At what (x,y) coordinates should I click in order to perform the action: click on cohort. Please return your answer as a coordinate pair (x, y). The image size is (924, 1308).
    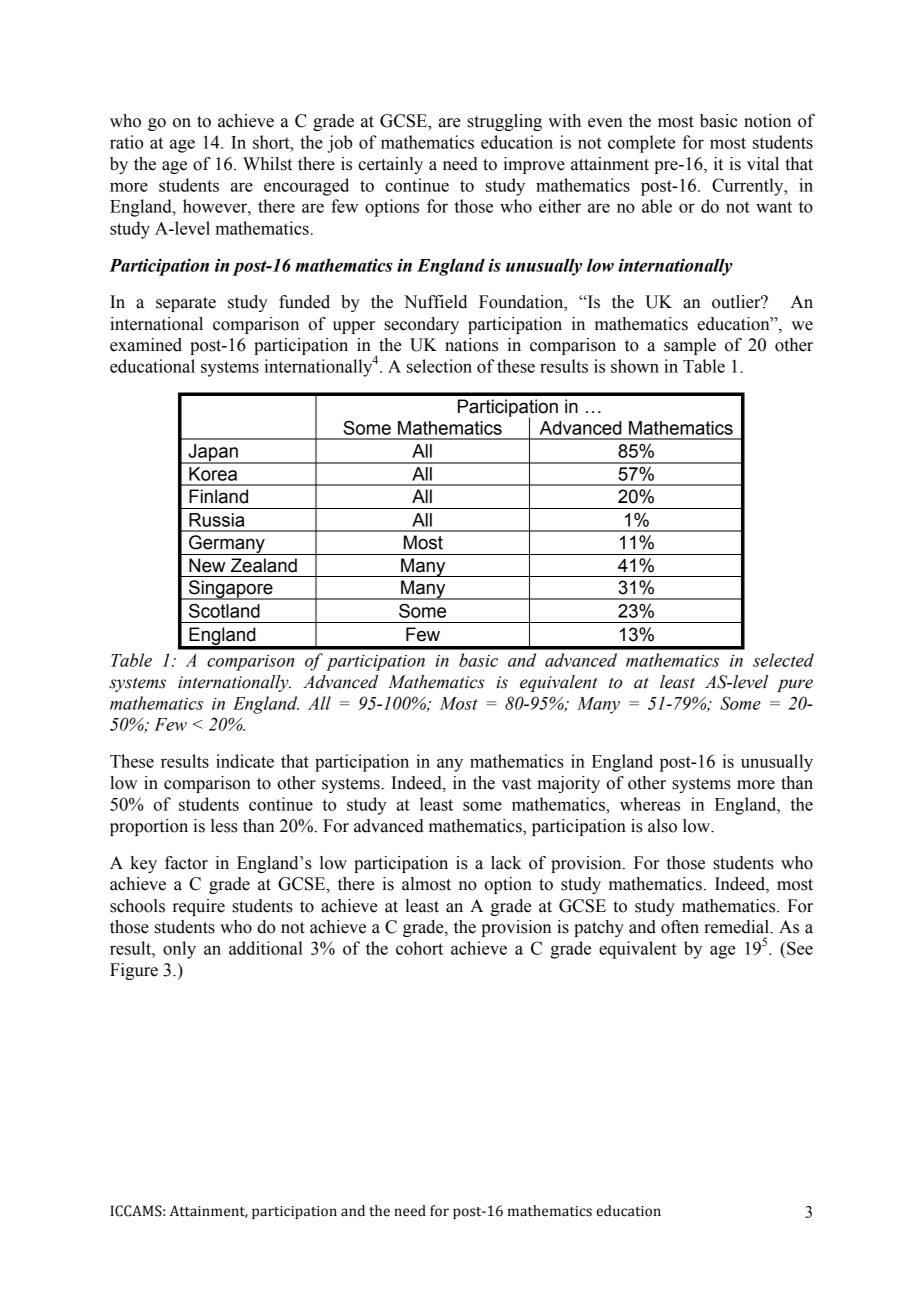
    Looking at the image, I should click on (419, 948).
